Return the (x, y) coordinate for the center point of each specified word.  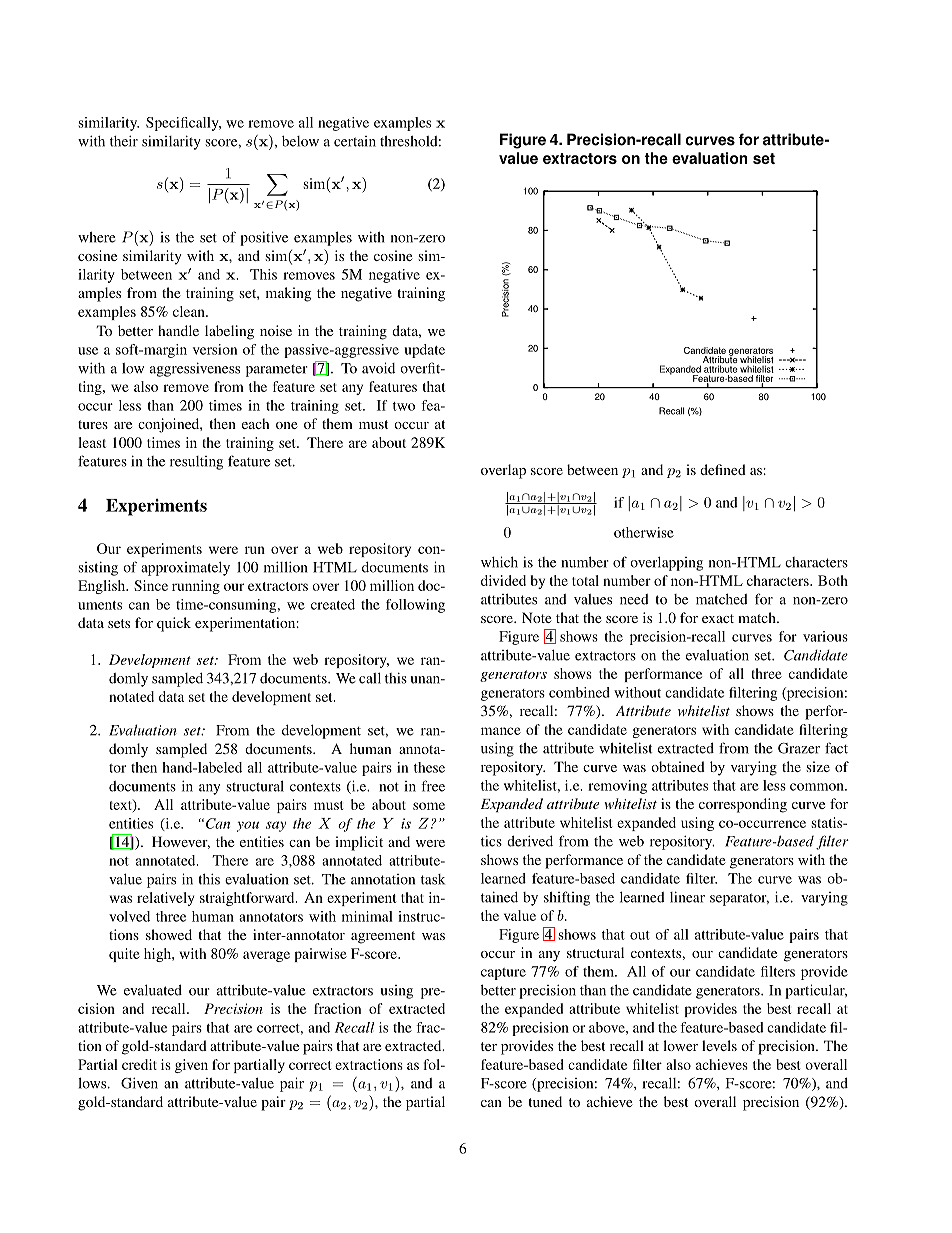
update (424, 351)
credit (139, 1064)
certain (355, 141)
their (124, 141)
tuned (545, 1101)
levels (719, 1045)
